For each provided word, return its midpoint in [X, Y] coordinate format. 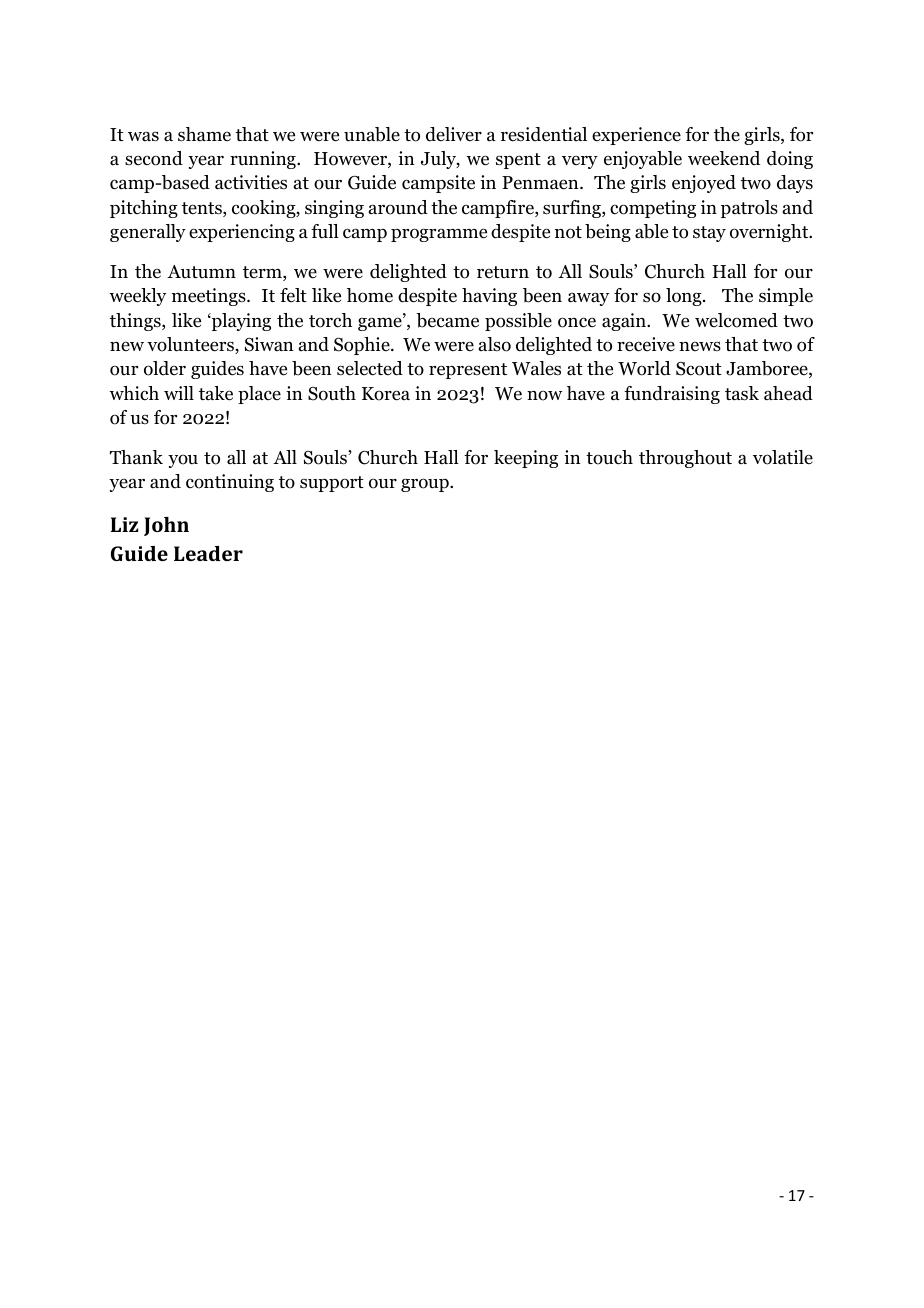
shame [204, 134]
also [495, 344]
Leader [208, 553]
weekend [724, 158]
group [426, 485]
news [700, 346]
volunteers [191, 345]
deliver [454, 134]
